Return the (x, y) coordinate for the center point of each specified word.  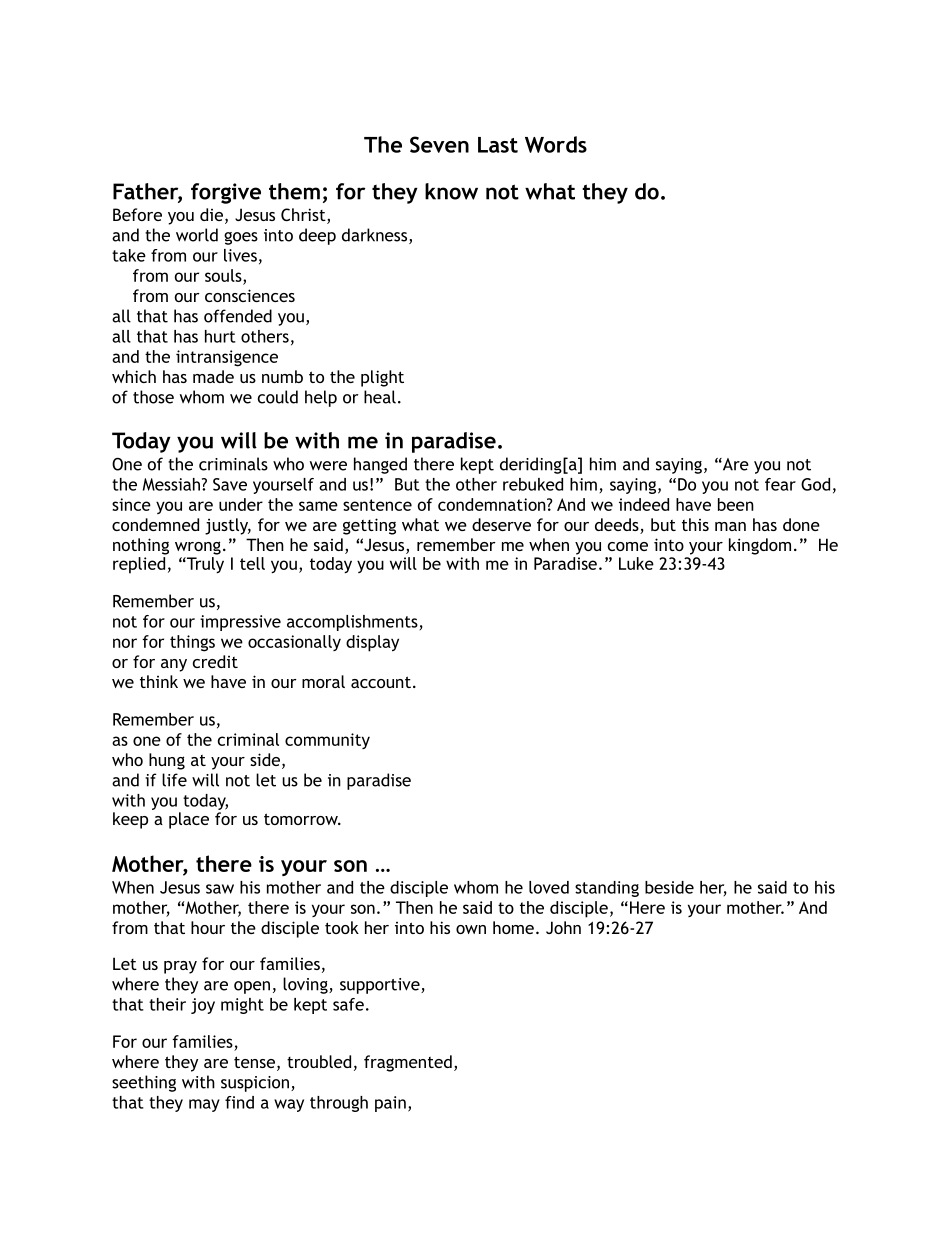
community (327, 741)
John (563, 927)
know (451, 191)
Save (230, 484)
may (204, 1105)
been (736, 504)
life (174, 780)
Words (556, 144)
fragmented (408, 1063)
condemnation (493, 504)
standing (607, 889)
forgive (226, 193)
